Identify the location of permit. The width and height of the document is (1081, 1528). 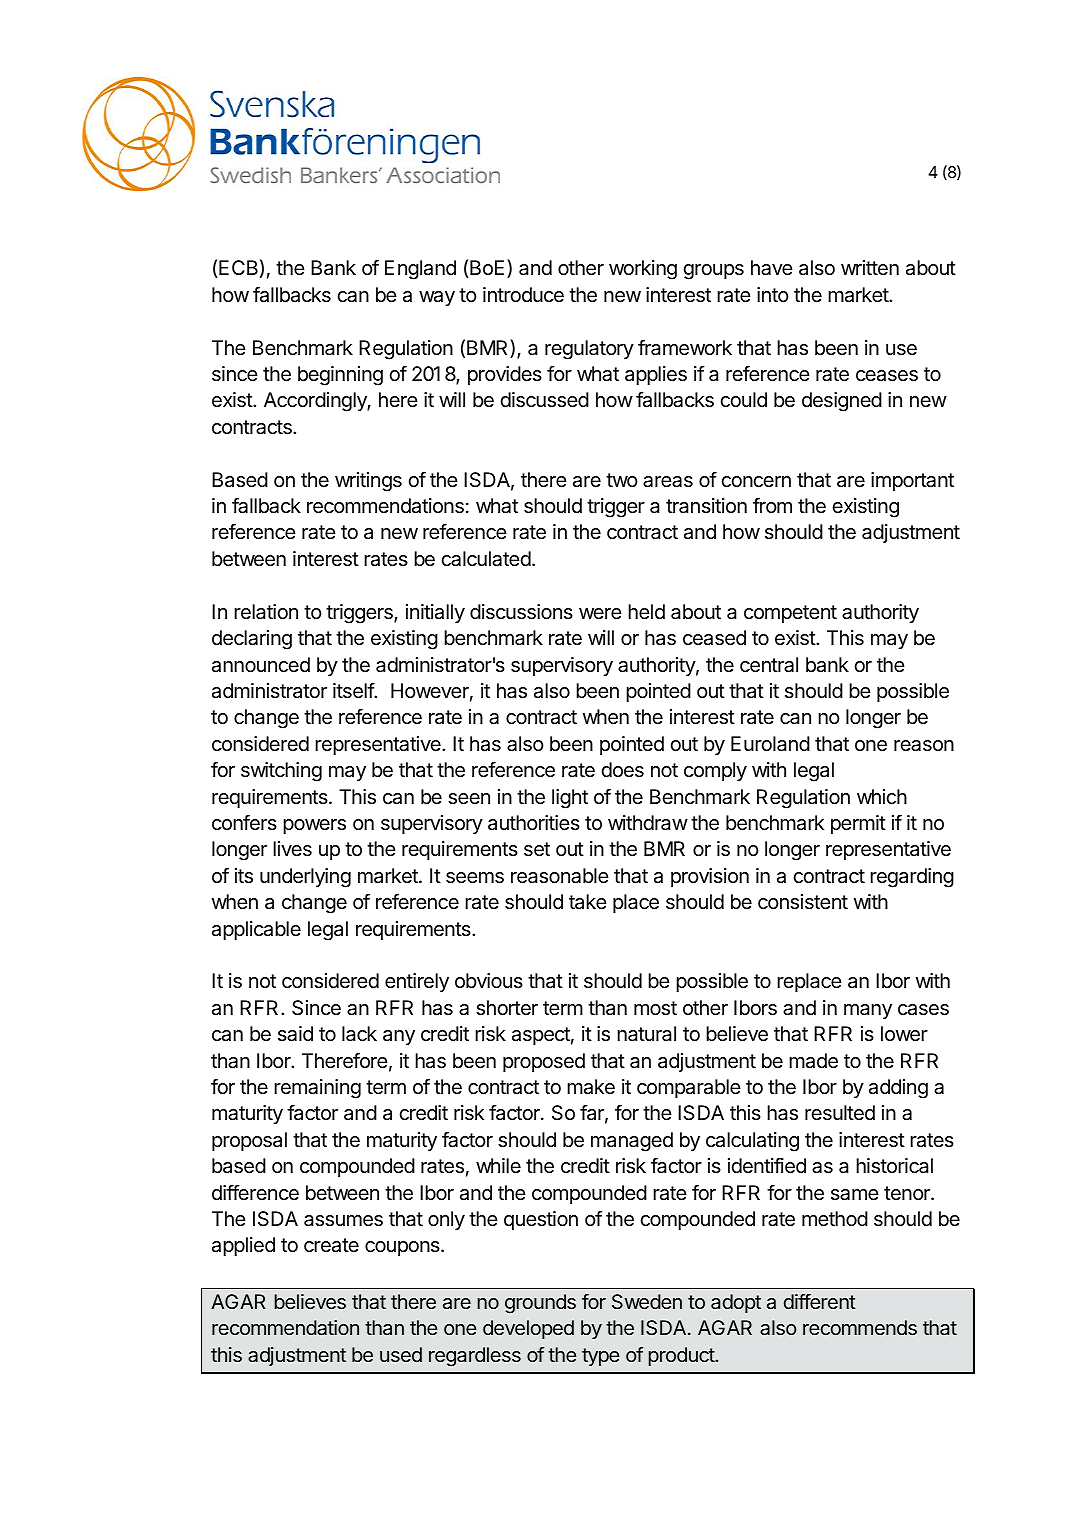
(858, 824).
